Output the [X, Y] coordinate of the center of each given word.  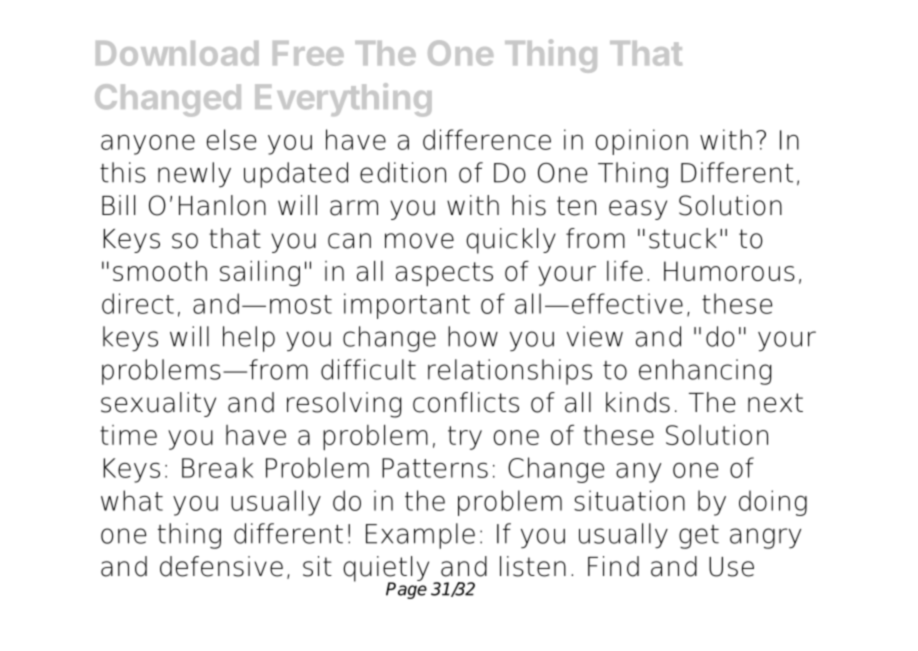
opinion [642, 142]
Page [406, 589]
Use [731, 567]
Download [177, 53]
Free [308, 53]
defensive [221, 566]
